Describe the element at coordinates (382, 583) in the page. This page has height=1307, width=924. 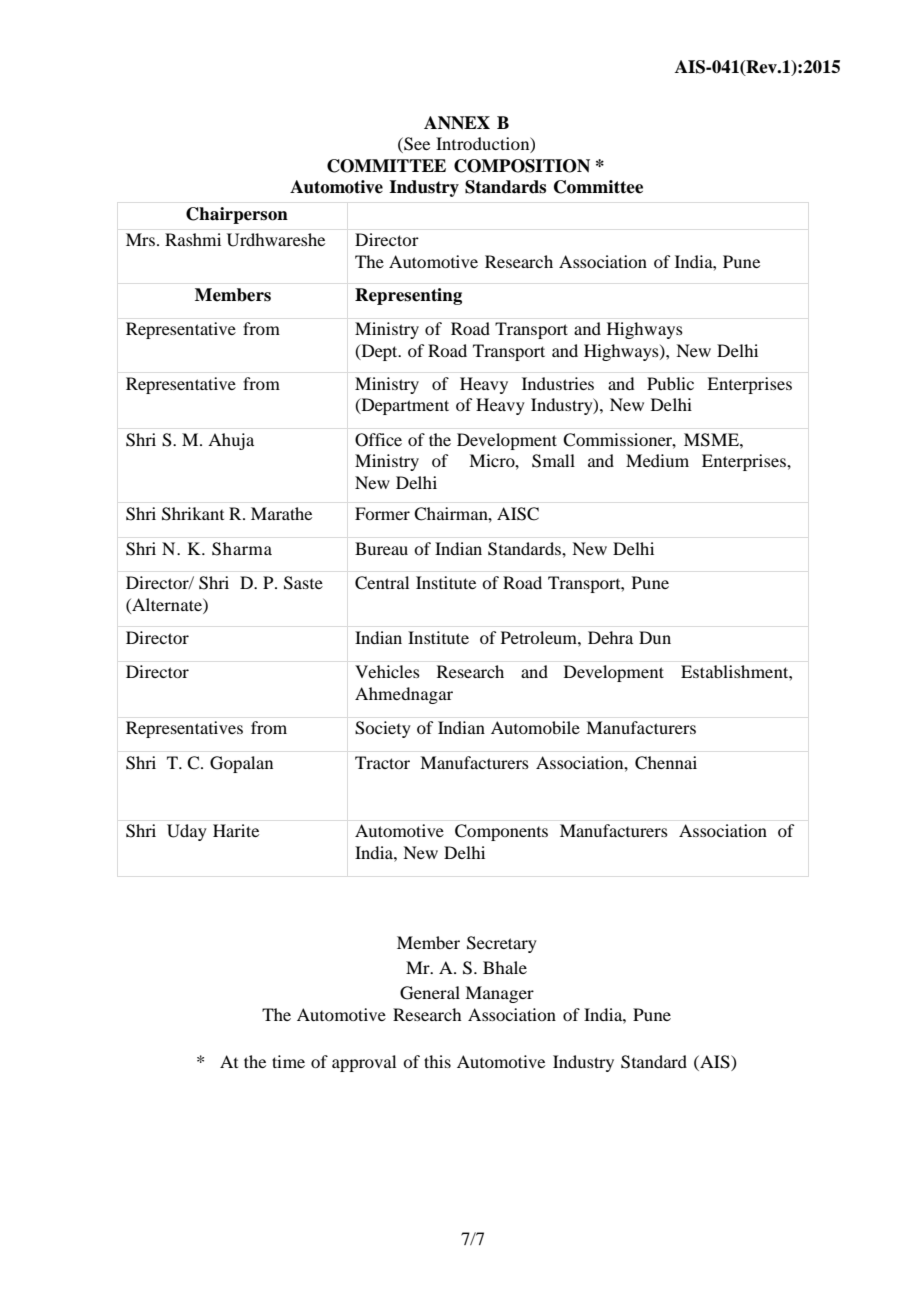
I see `Central` at that location.
